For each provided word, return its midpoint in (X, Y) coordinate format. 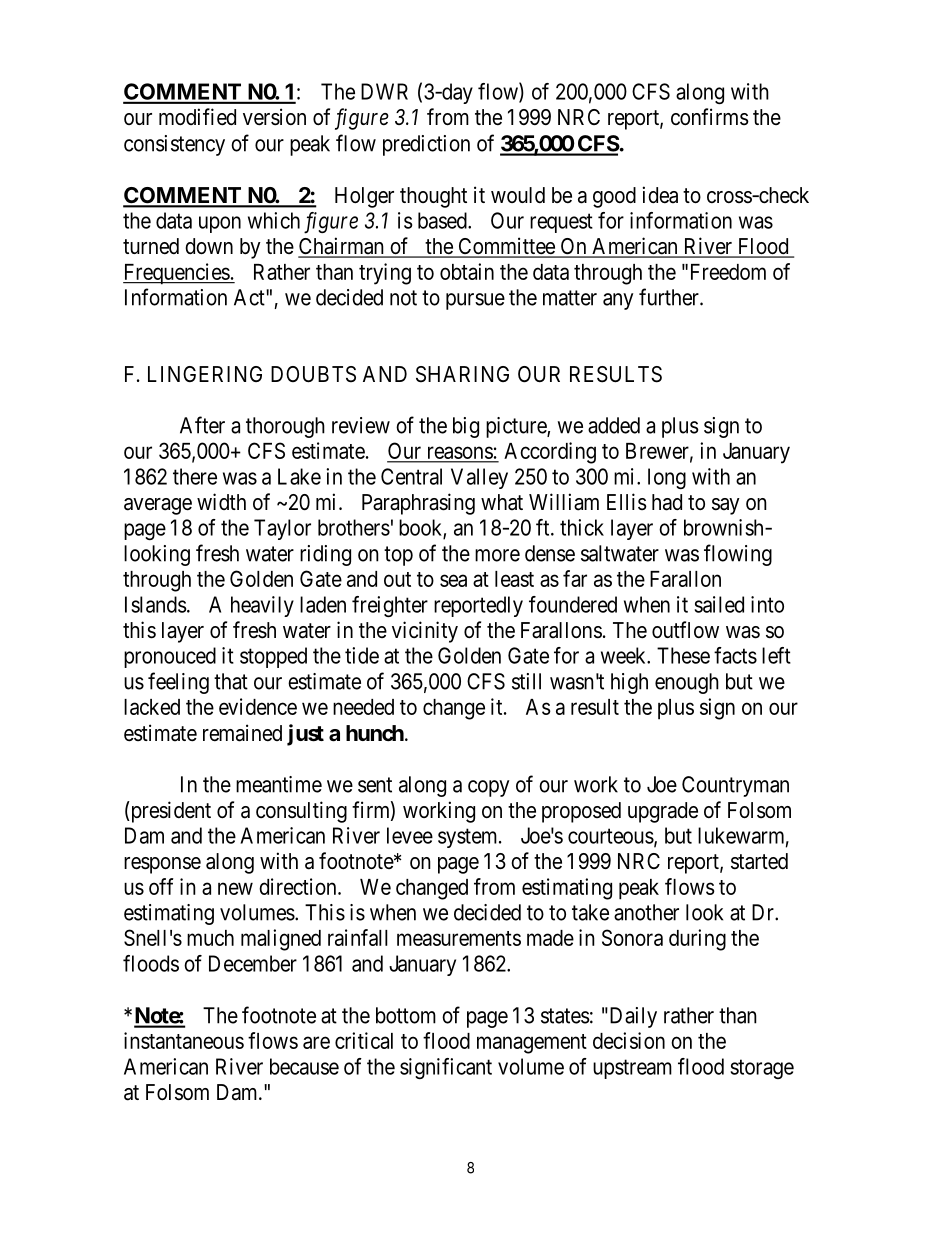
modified (197, 117)
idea (660, 195)
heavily (262, 606)
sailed (719, 604)
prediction (426, 145)
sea (453, 580)
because (304, 1066)
